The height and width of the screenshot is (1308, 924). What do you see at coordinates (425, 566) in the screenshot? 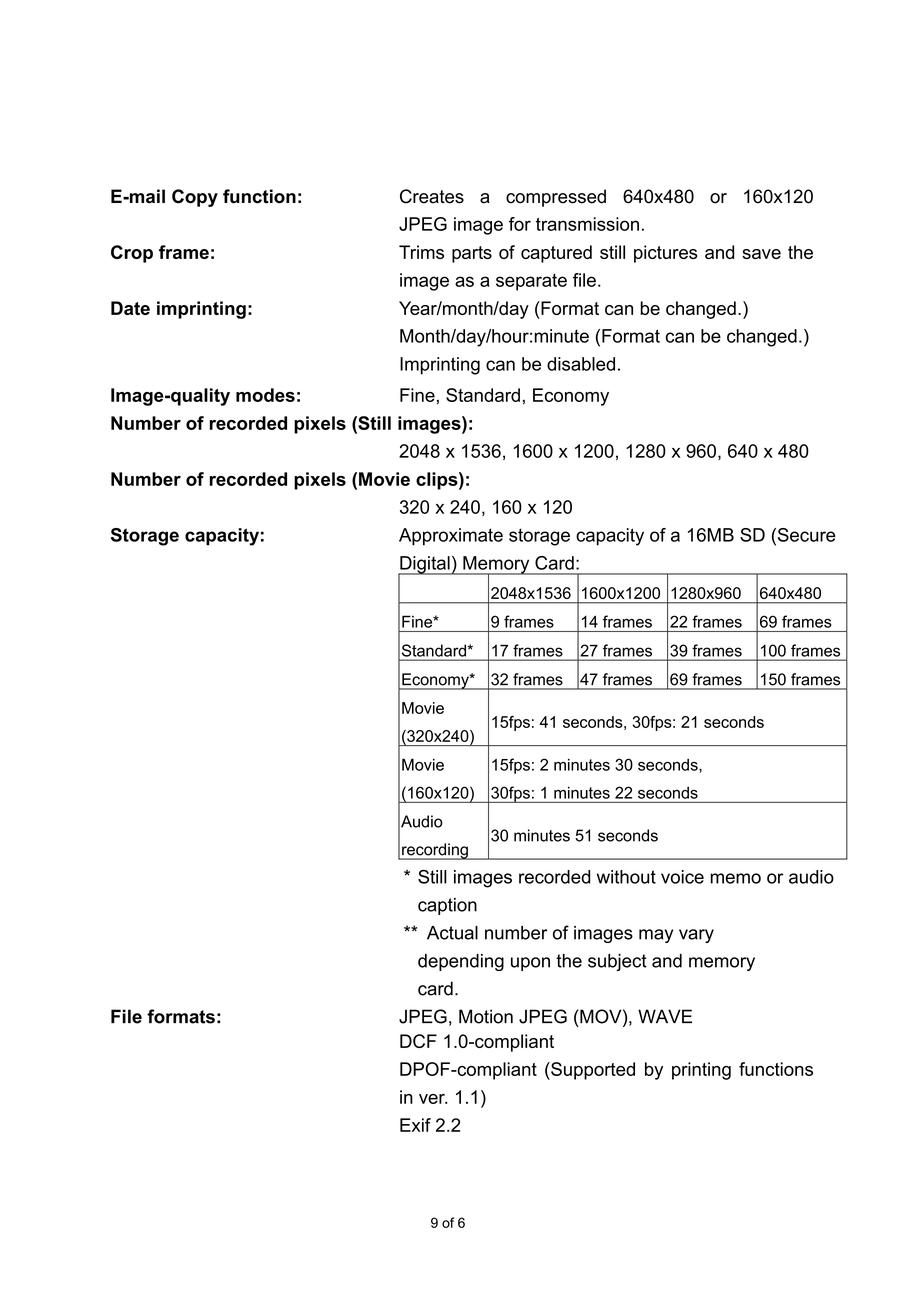
I see `Digital` at bounding box center [425, 566].
